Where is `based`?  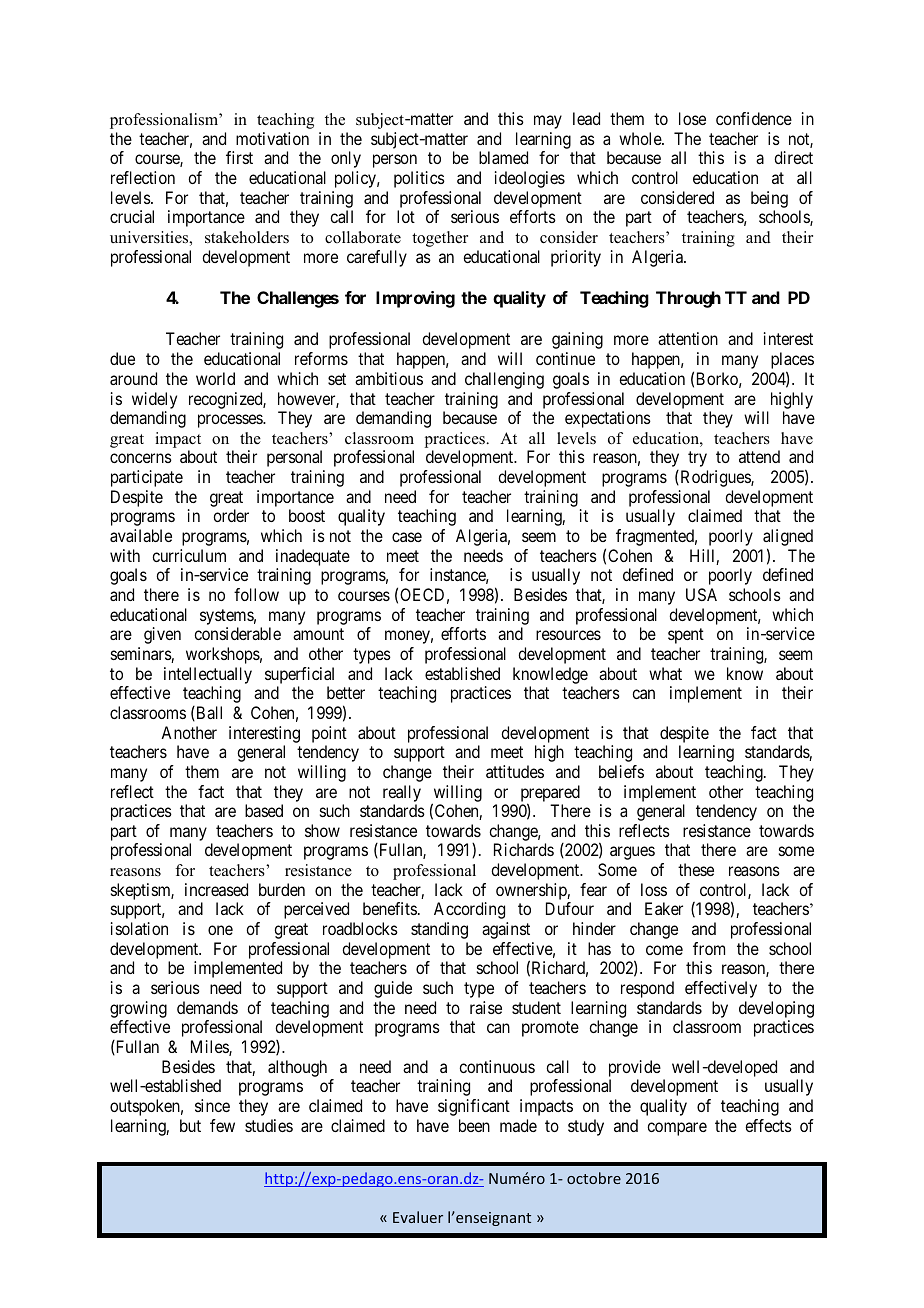
based is located at coordinates (264, 810).
